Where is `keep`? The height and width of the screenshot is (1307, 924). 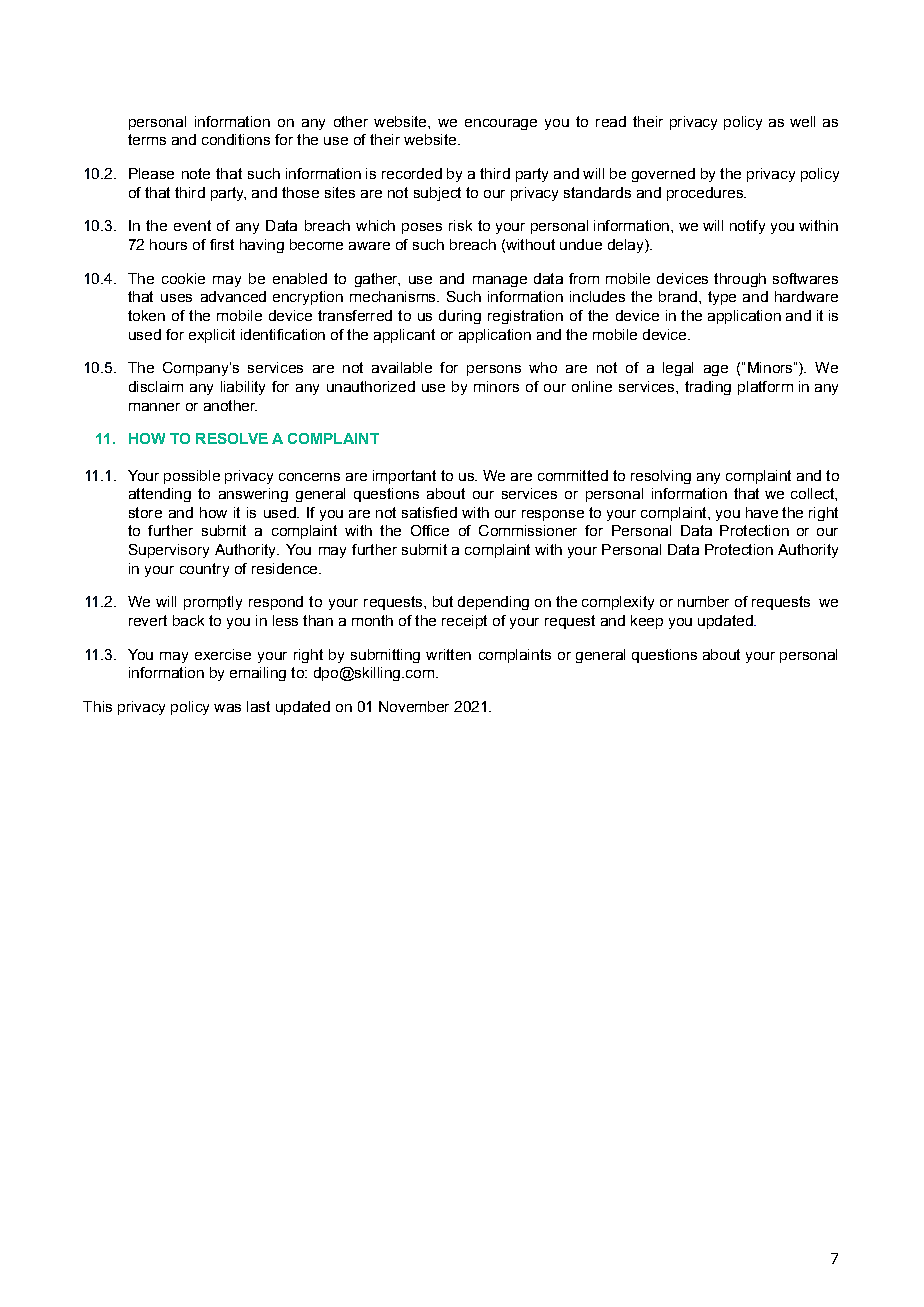 keep is located at coordinates (647, 622).
